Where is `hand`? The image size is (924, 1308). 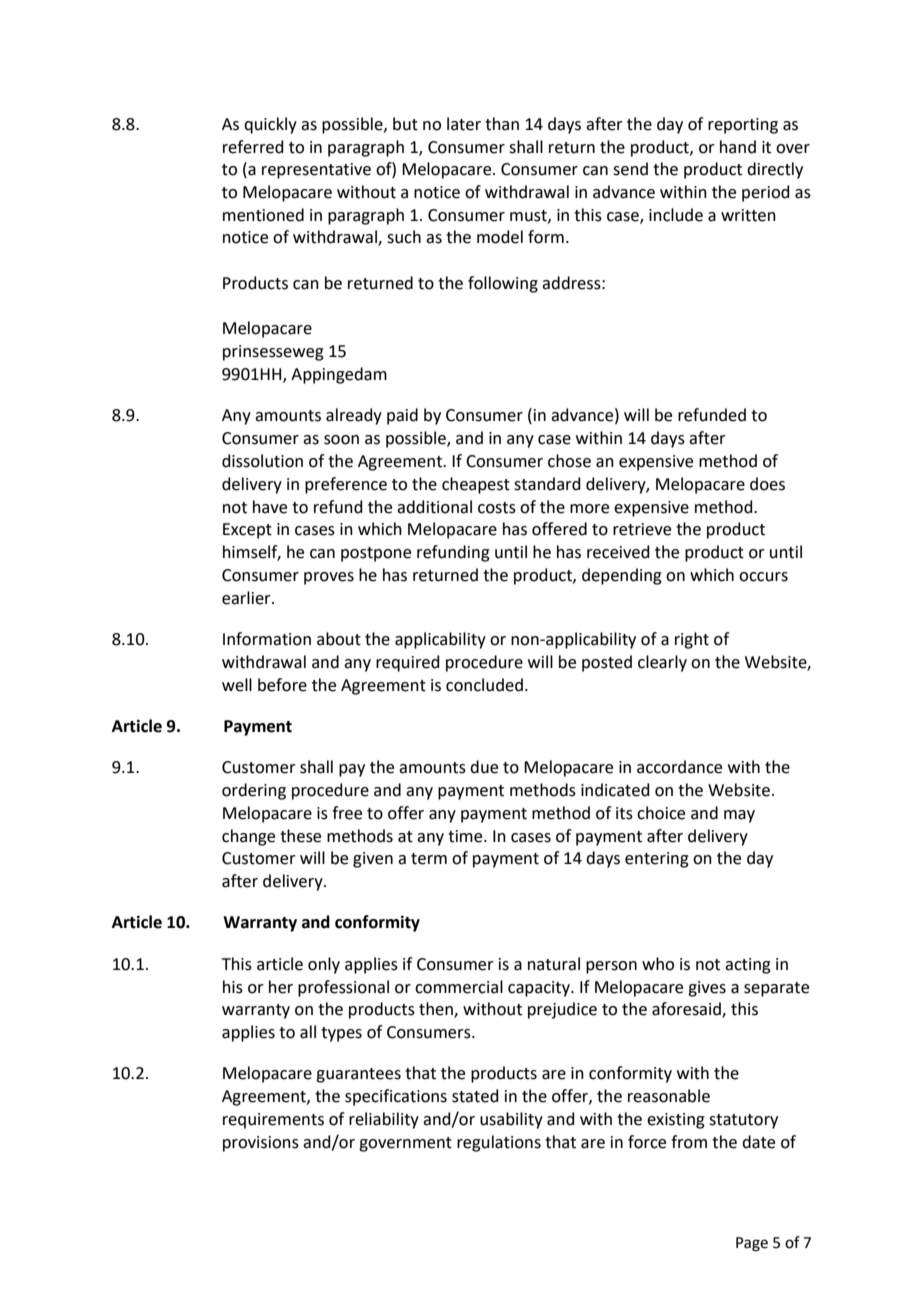
hand is located at coordinates (738, 147).
